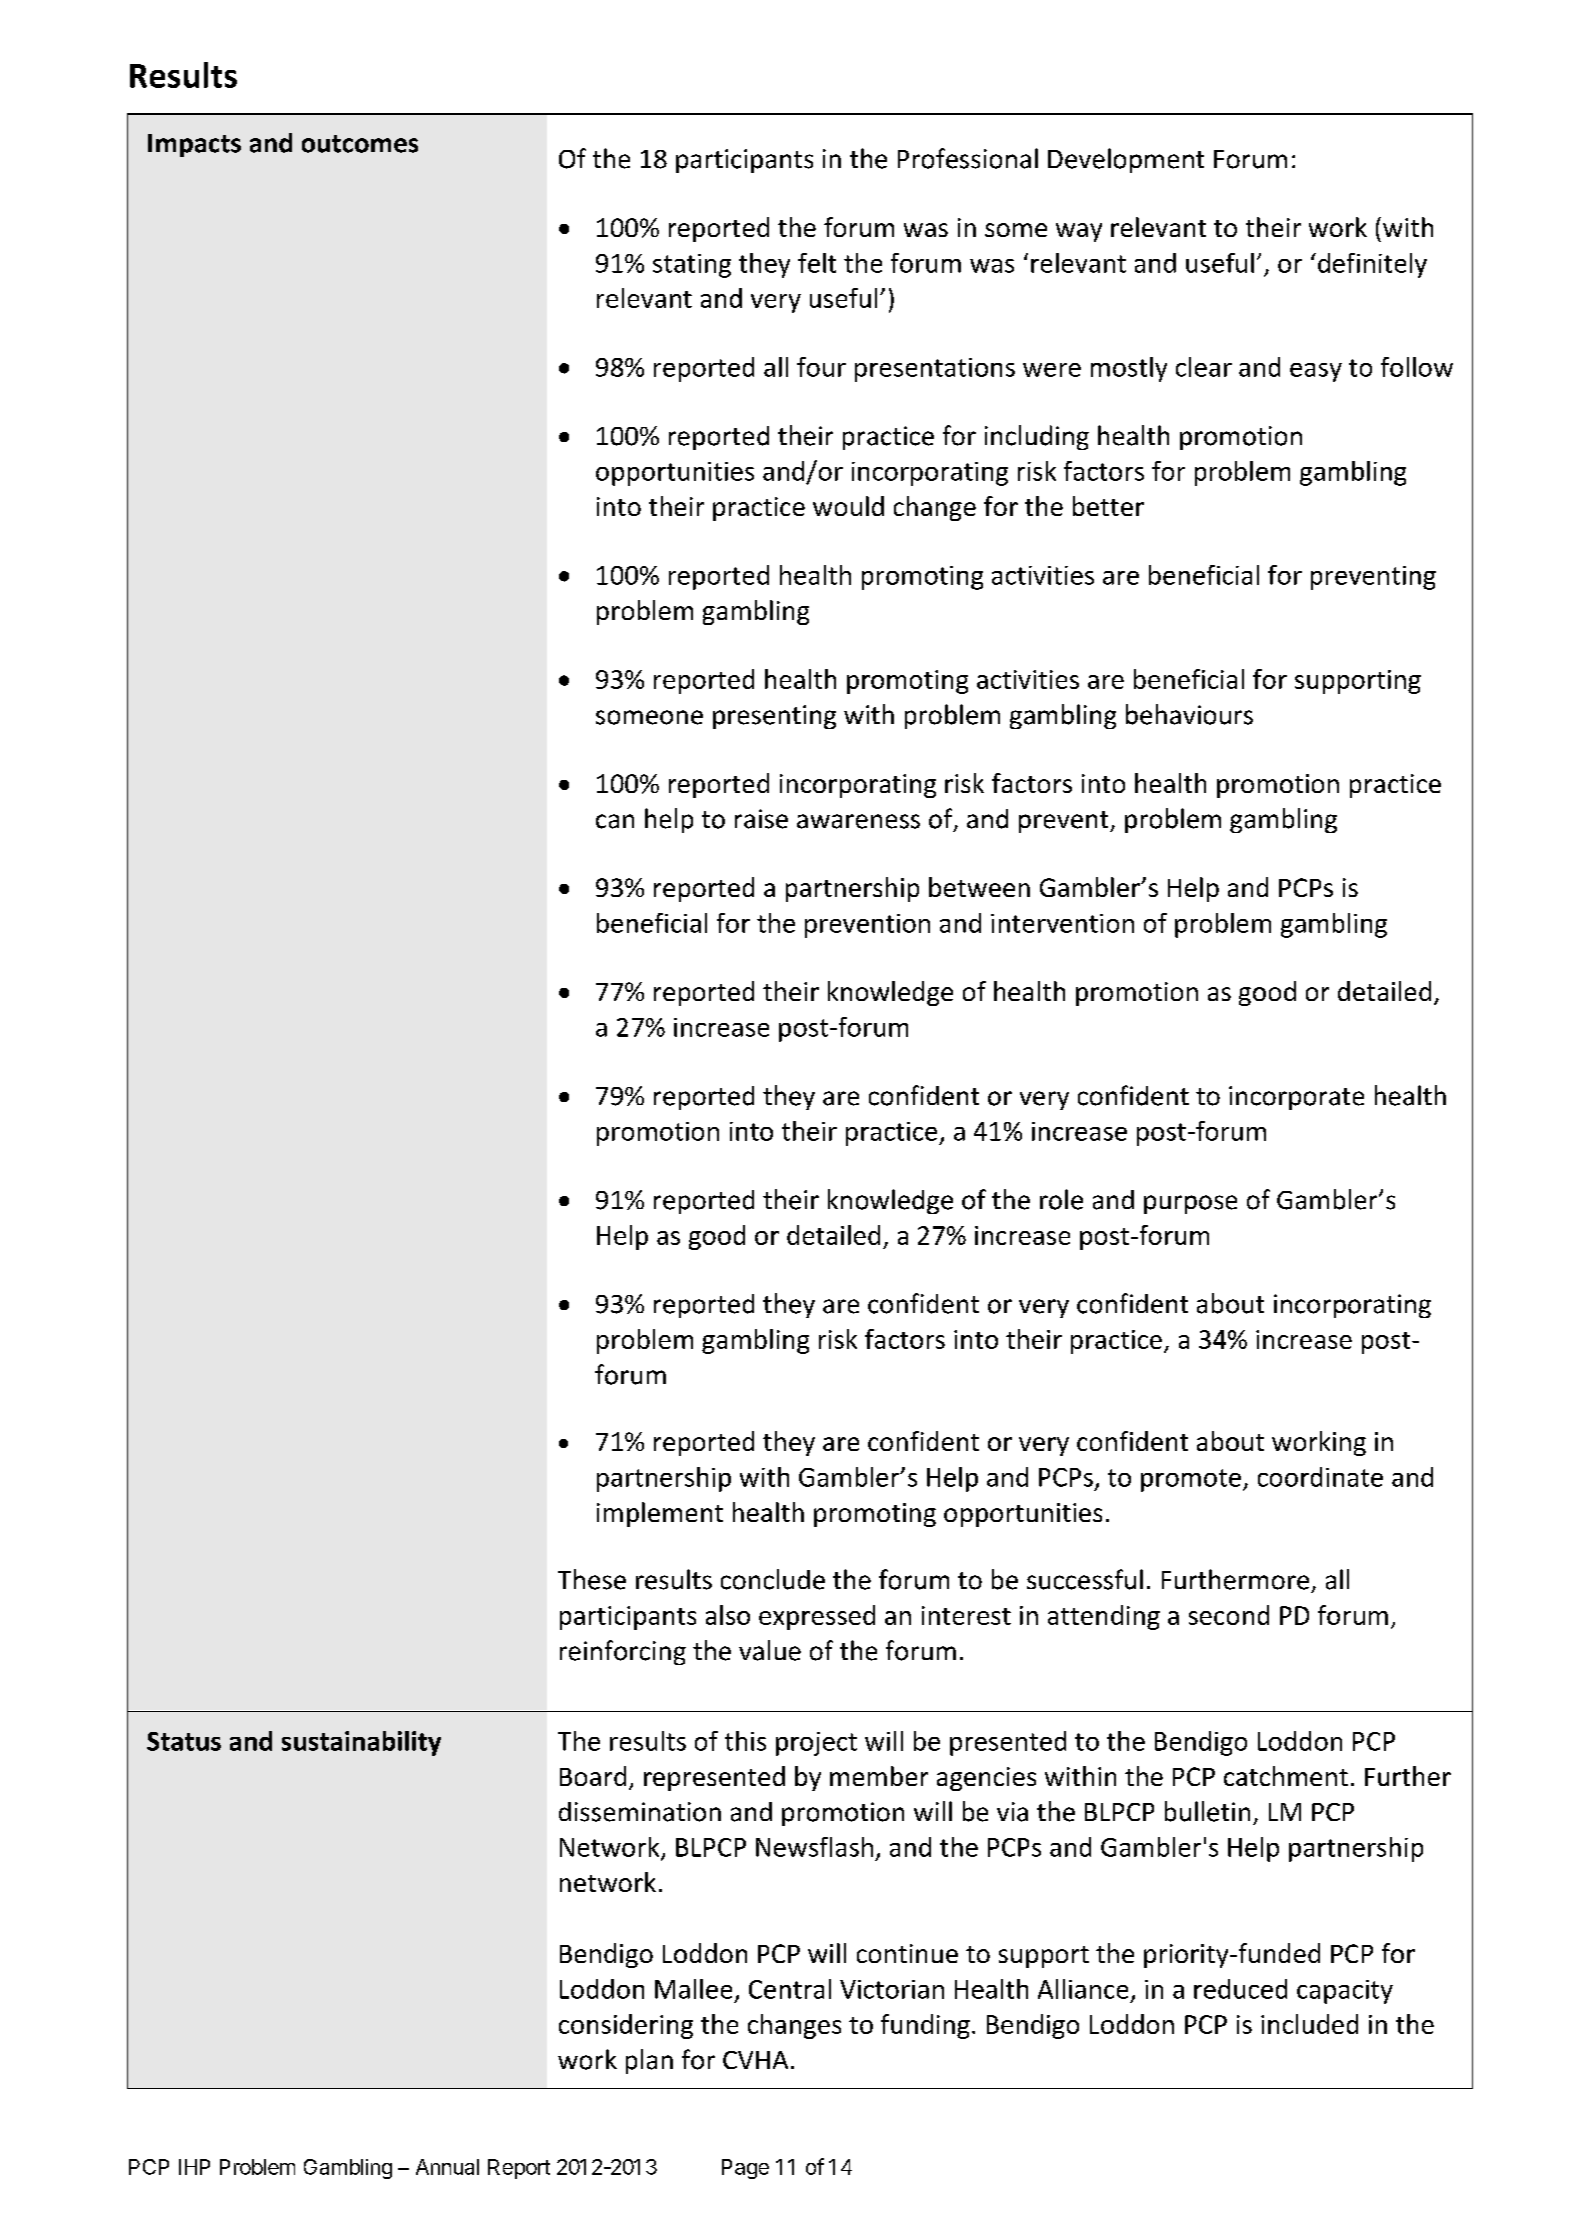  What do you see at coordinates (615, 821) in the screenshot?
I see `can` at bounding box center [615, 821].
